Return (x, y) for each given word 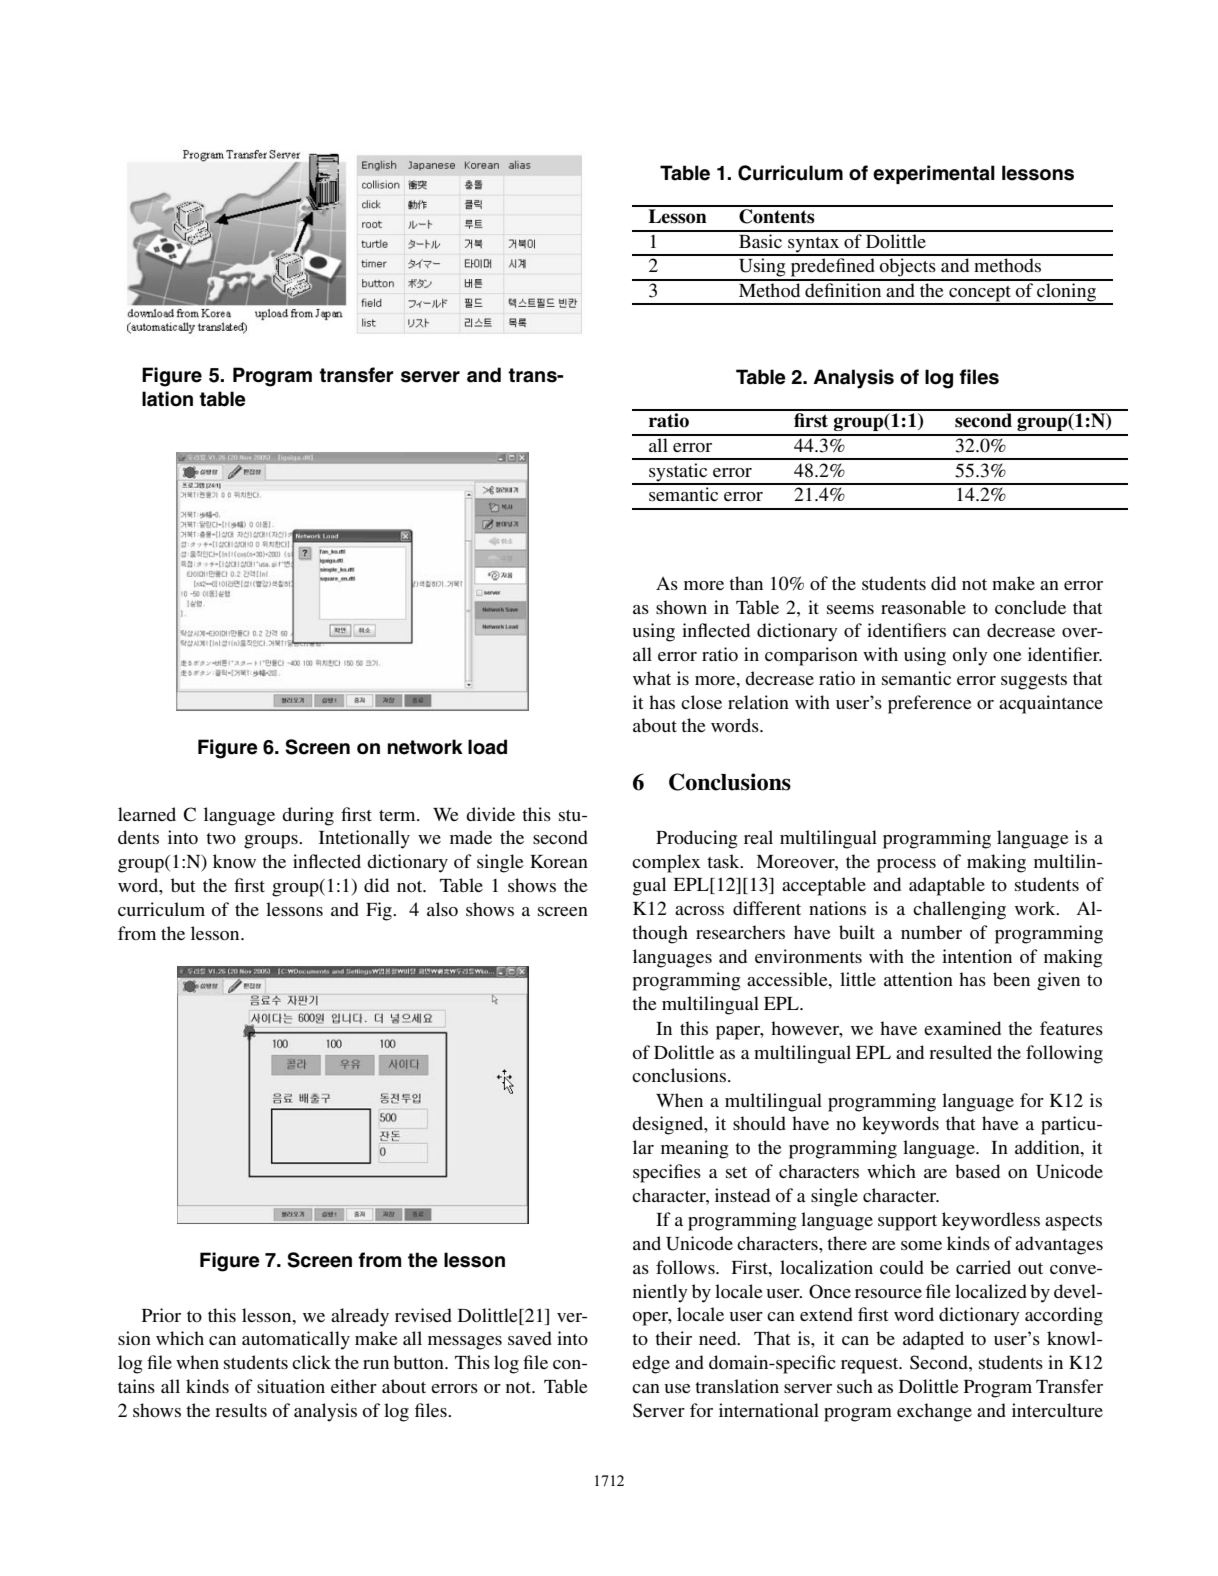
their (673, 1338)
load (487, 747)
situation (291, 1386)
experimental (934, 174)
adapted (933, 1340)
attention (918, 979)
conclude (1030, 607)
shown (681, 607)
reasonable (923, 607)
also (442, 909)
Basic (760, 239)
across (699, 910)
